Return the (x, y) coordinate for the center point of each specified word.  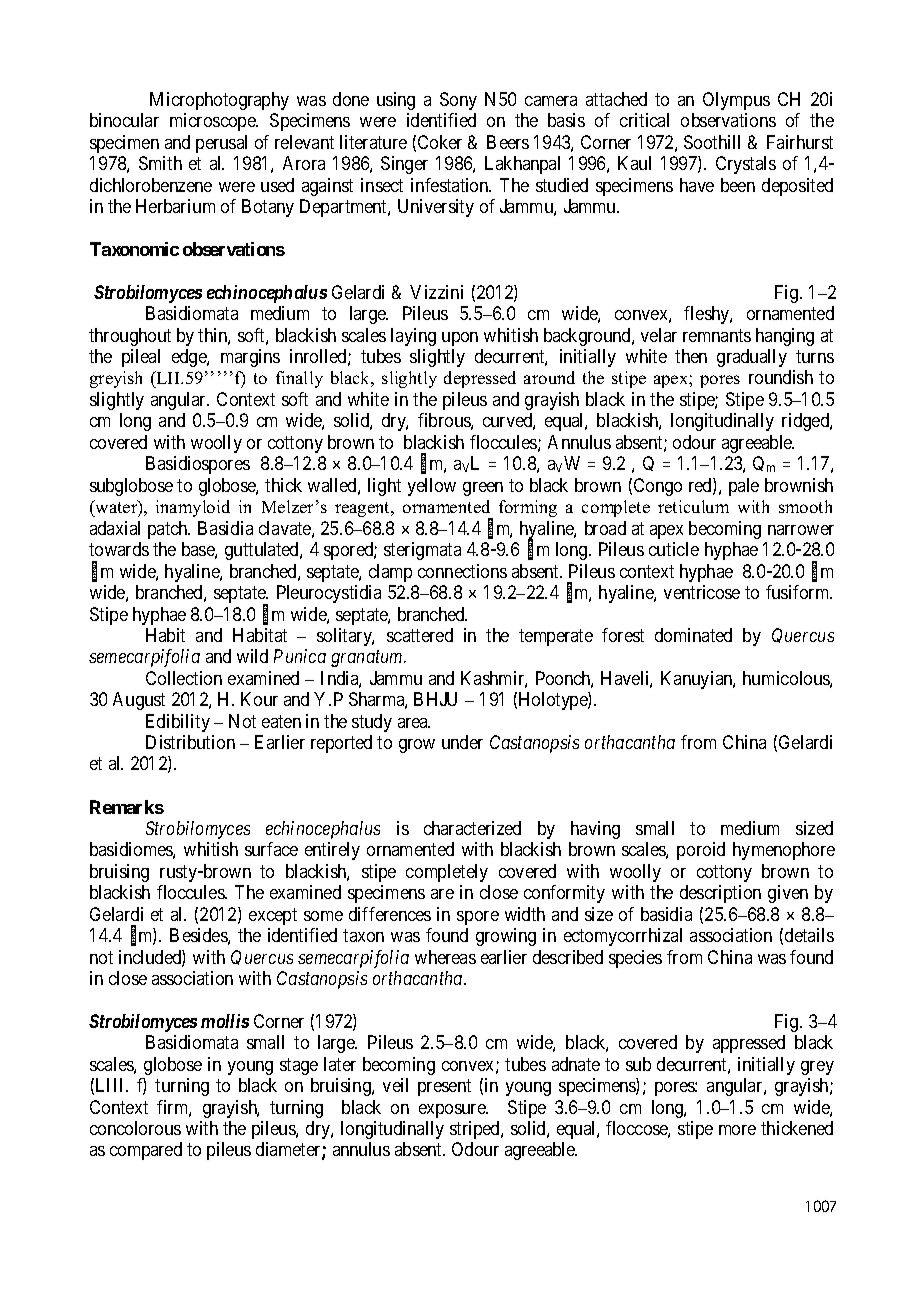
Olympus (736, 101)
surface (271, 849)
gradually (752, 358)
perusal (221, 144)
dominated (693, 635)
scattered (420, 635)
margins (250, 358)
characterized (472, 828)
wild (252, 656)
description (720, 894)
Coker (440, 142)
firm (174, 1108)
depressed (480, 379)
